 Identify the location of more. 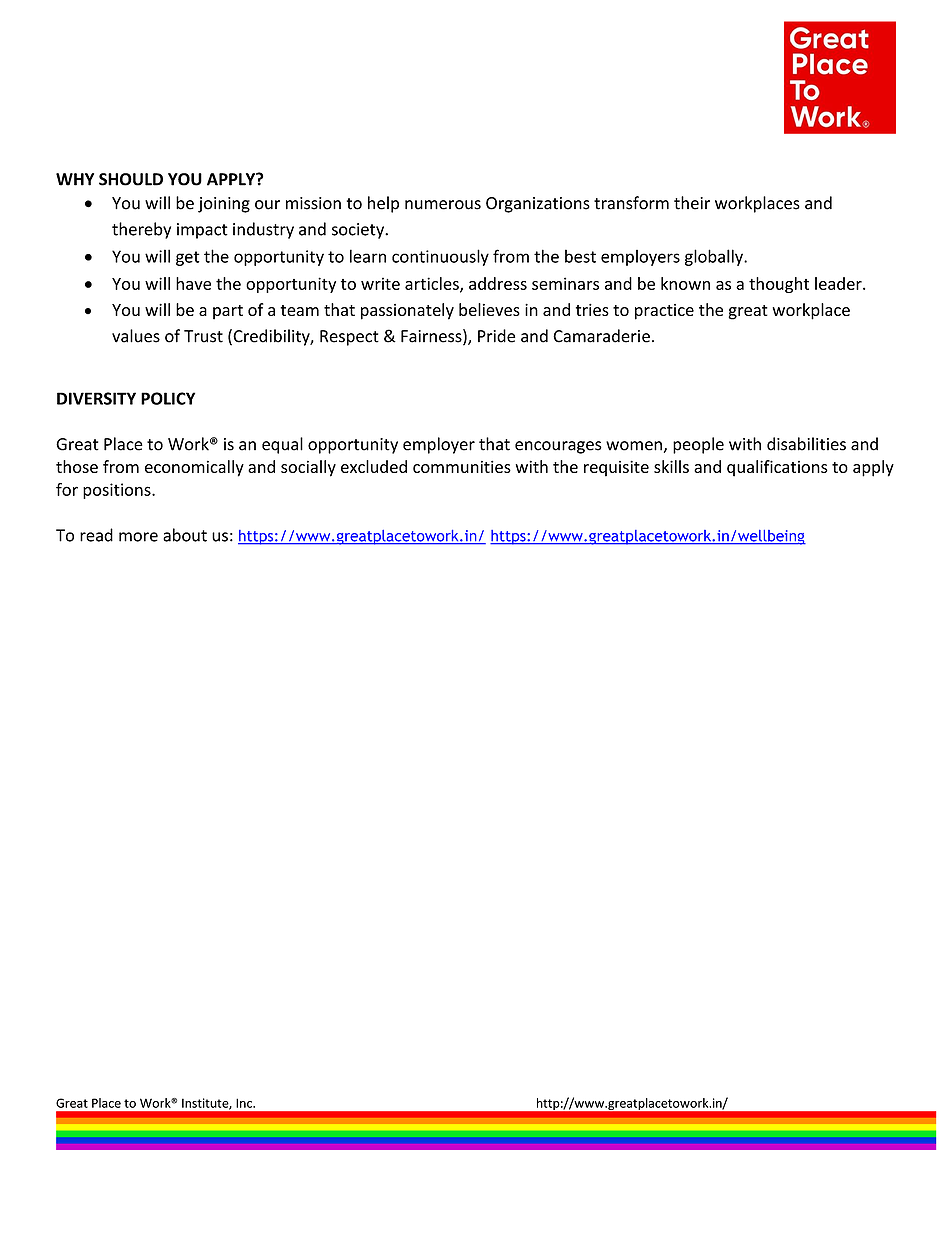
(138, 537).
